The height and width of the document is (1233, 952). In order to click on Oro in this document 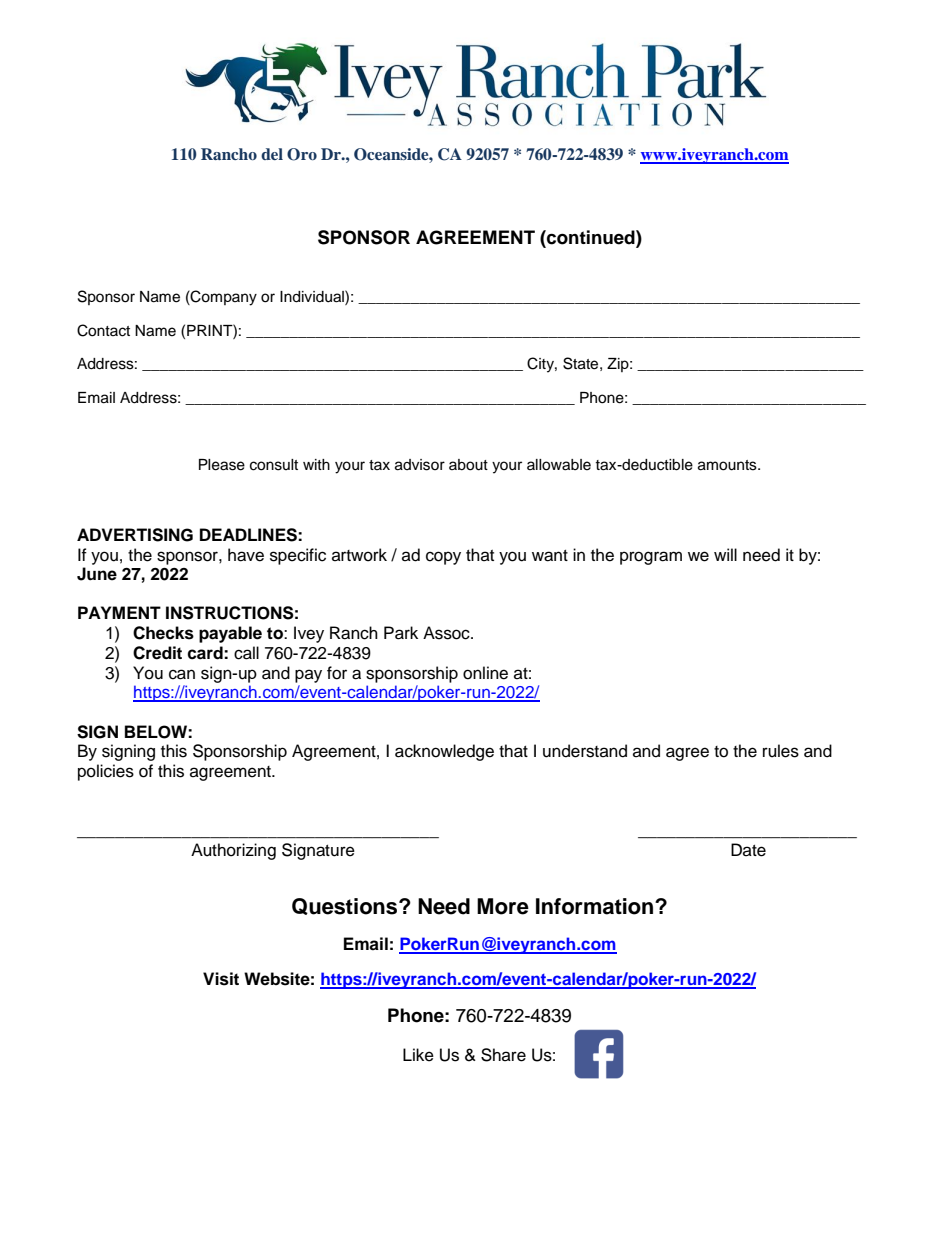, I will do `click(302, 154)`.
